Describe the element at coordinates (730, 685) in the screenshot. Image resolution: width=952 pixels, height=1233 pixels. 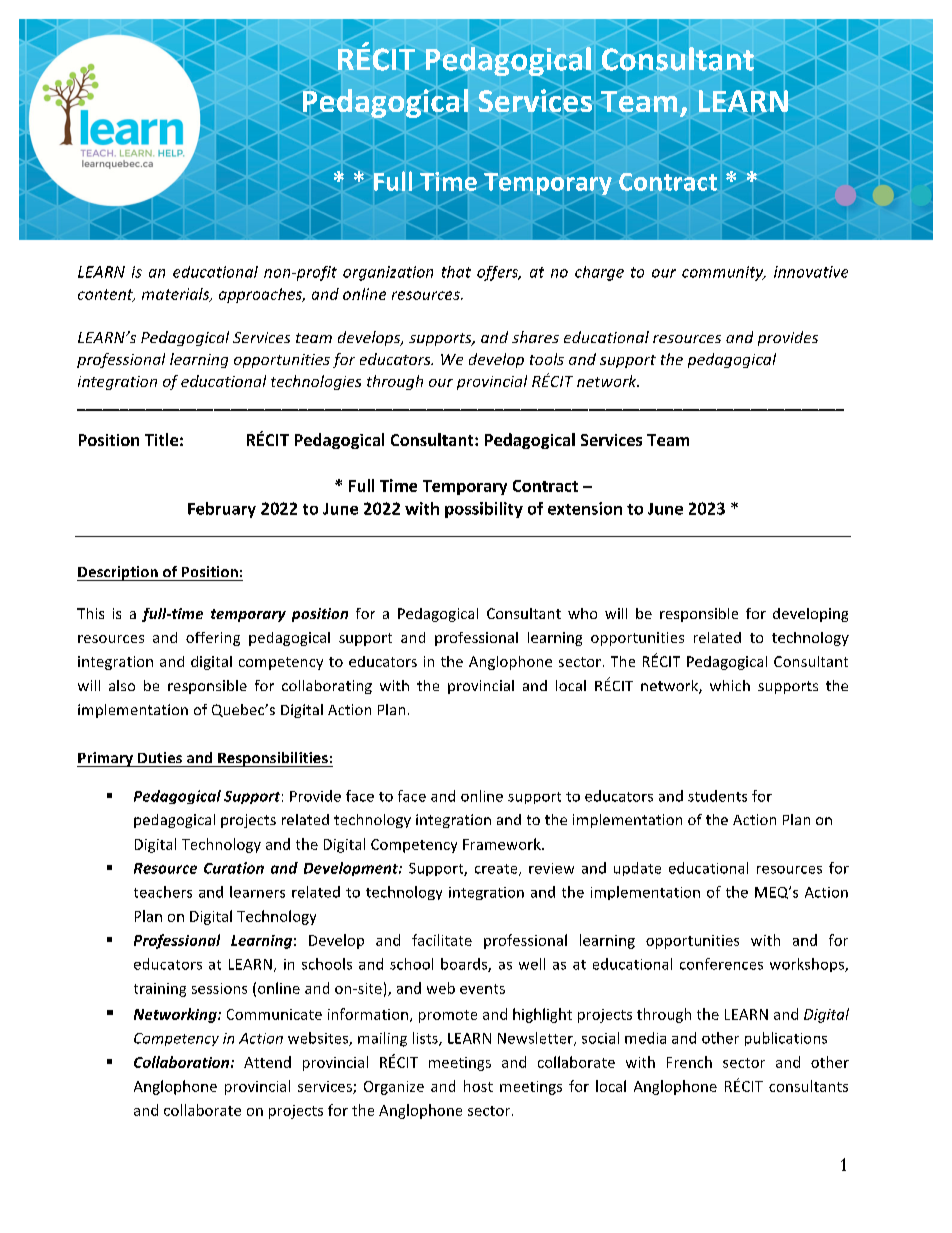
I see `which` at that location.
